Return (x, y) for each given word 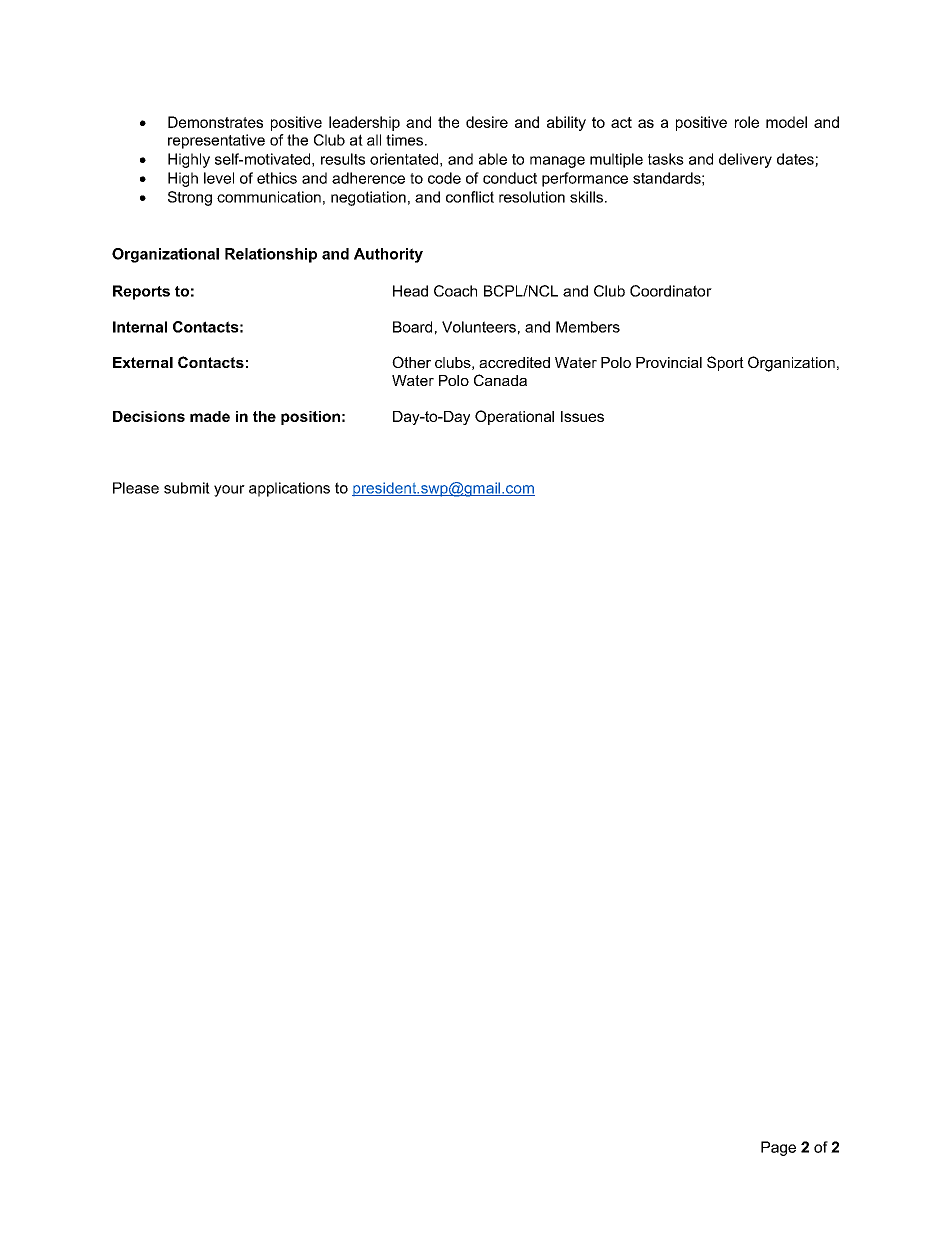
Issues (582, 416)
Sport (725, 363)
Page (778, 1148)
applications (289, 489)
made (210, 416)
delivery (745, 160)
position (310, 418)
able (493, 159)
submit (187, 488)
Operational (514, 417)
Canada (500, 380)
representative (216, 141)
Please (136, 488)
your (229, 491)
